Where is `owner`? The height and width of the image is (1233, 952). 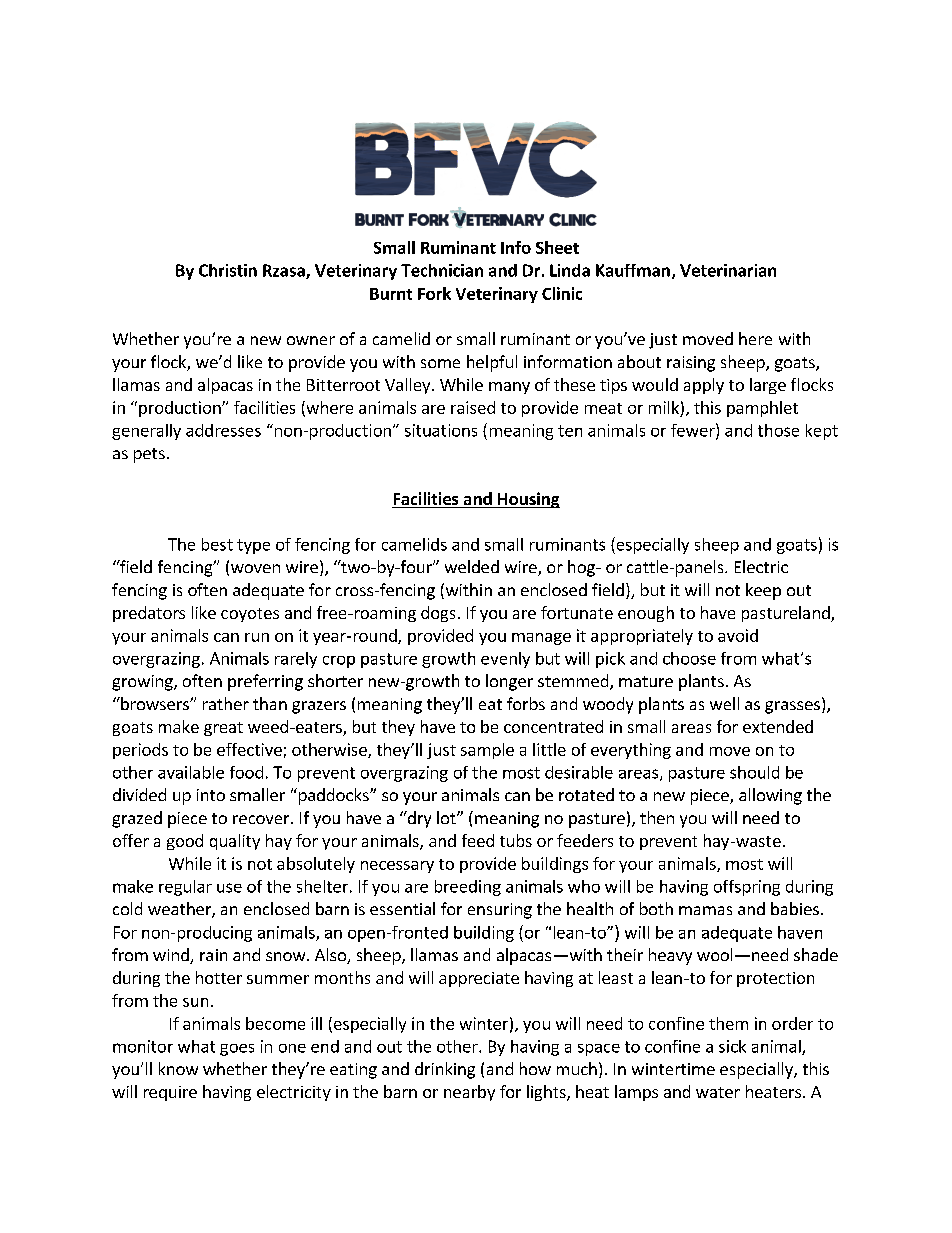
owner is located at coordinates (311, 340).
